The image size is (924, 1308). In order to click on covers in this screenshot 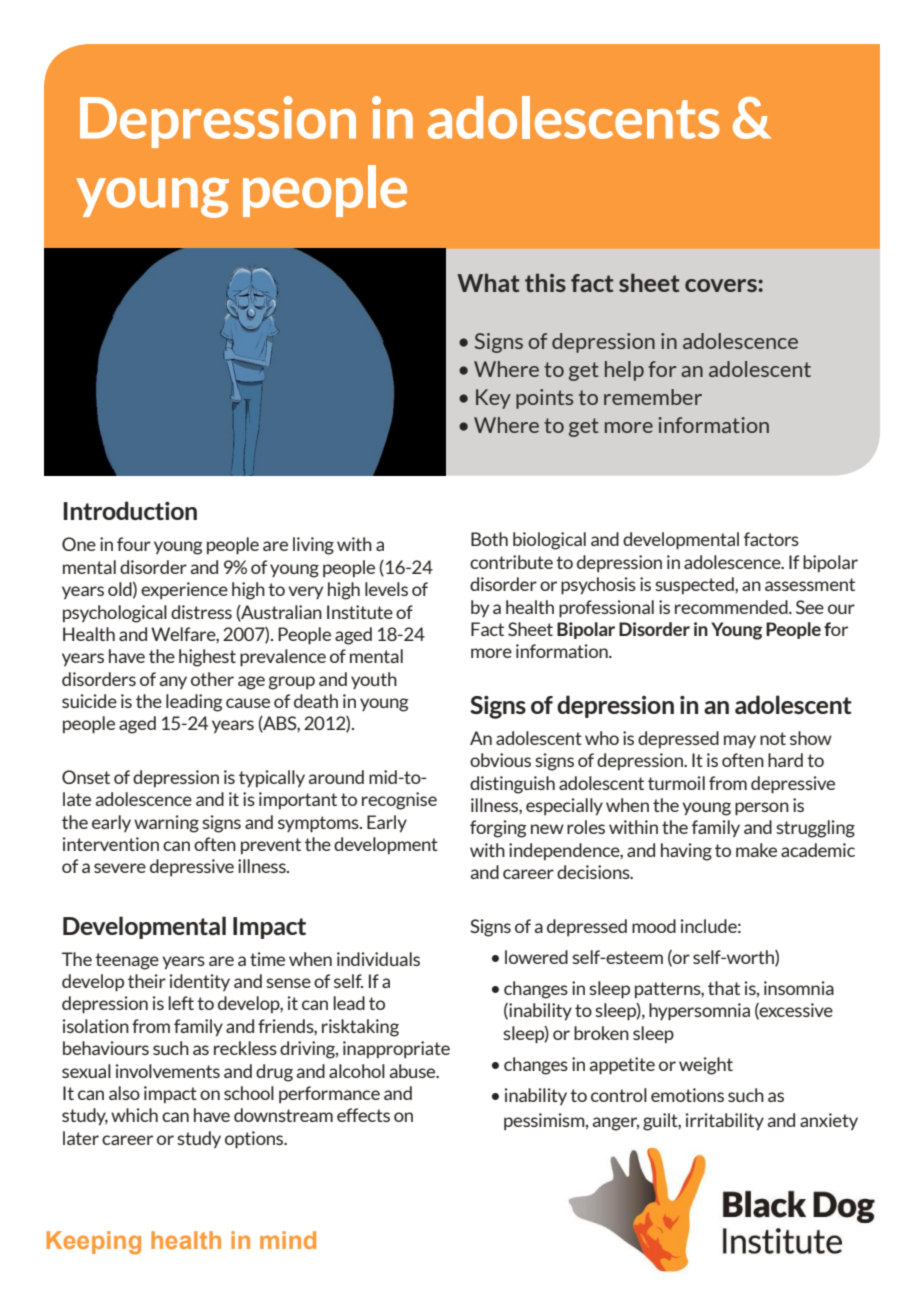, I will do `click(722, 285)`.
